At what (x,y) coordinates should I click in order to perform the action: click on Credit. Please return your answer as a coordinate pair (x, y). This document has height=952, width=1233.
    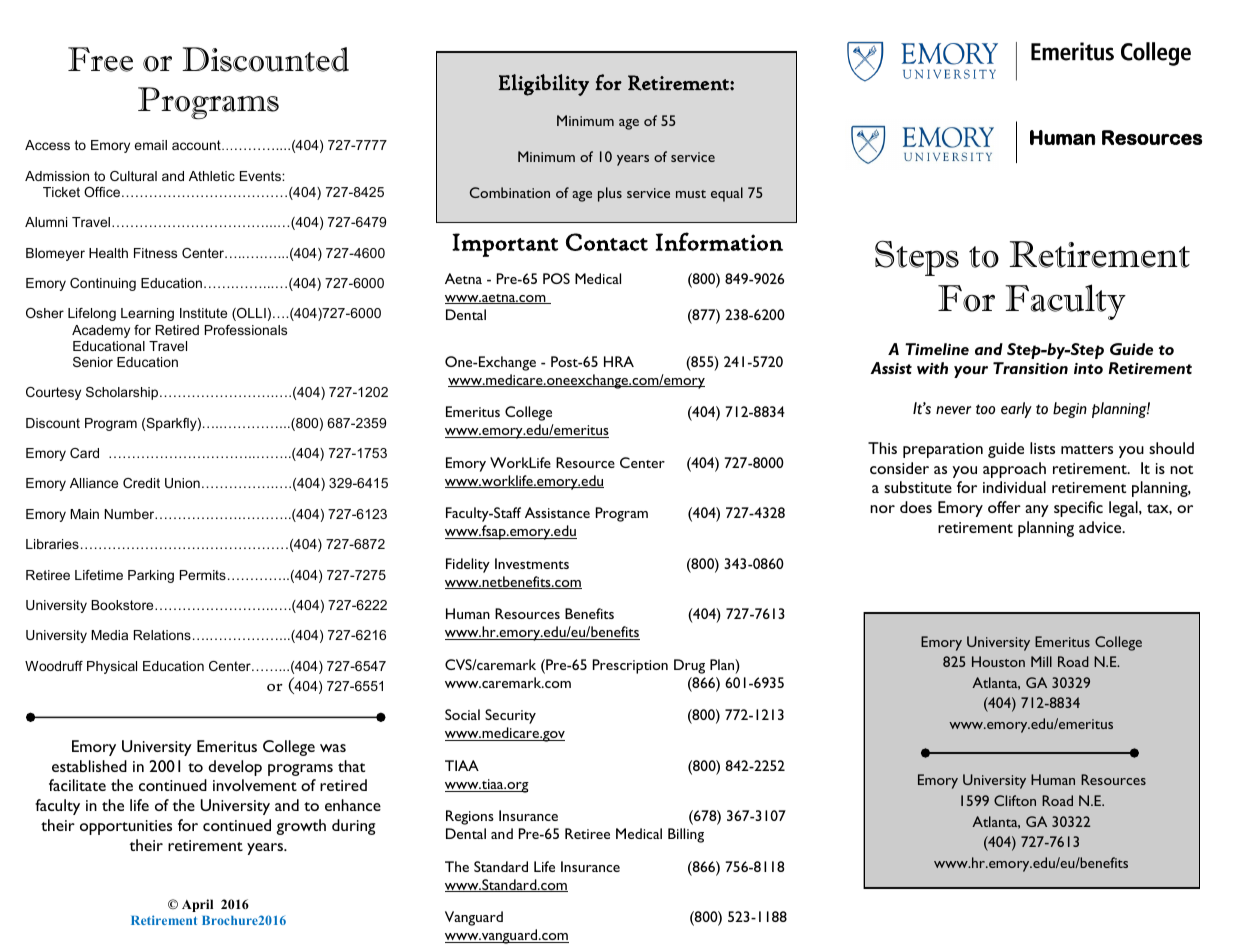
    Looking at the image, I should click on (141, 483).
